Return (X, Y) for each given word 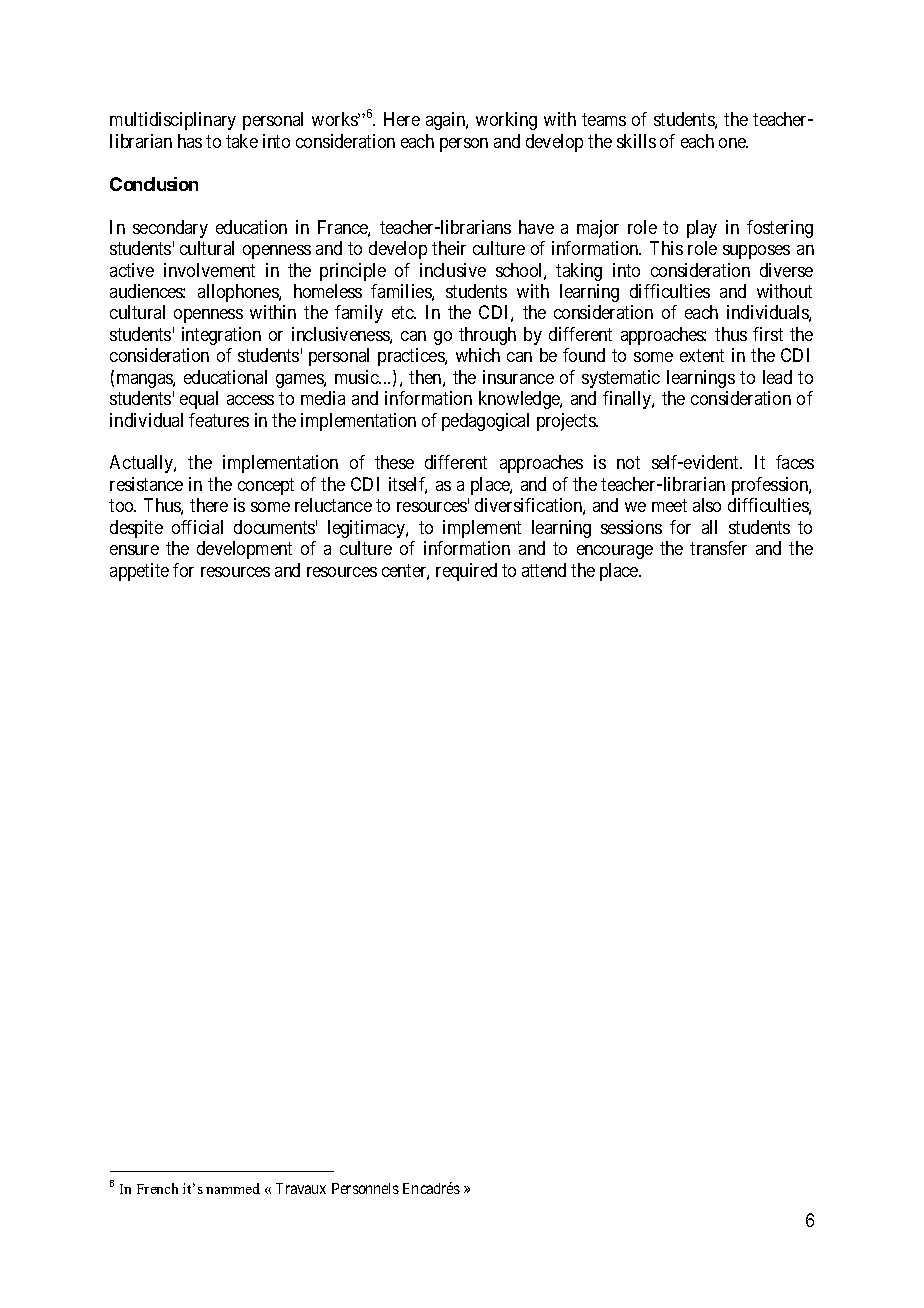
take (242, 141)
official (197, 527)
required (466, 572)
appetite (139, 572)
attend (544, 570)
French (157, 1188)
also (707, 505)
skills (636, 141)
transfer (718, 548)
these (394, 462)
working (506, 121)
